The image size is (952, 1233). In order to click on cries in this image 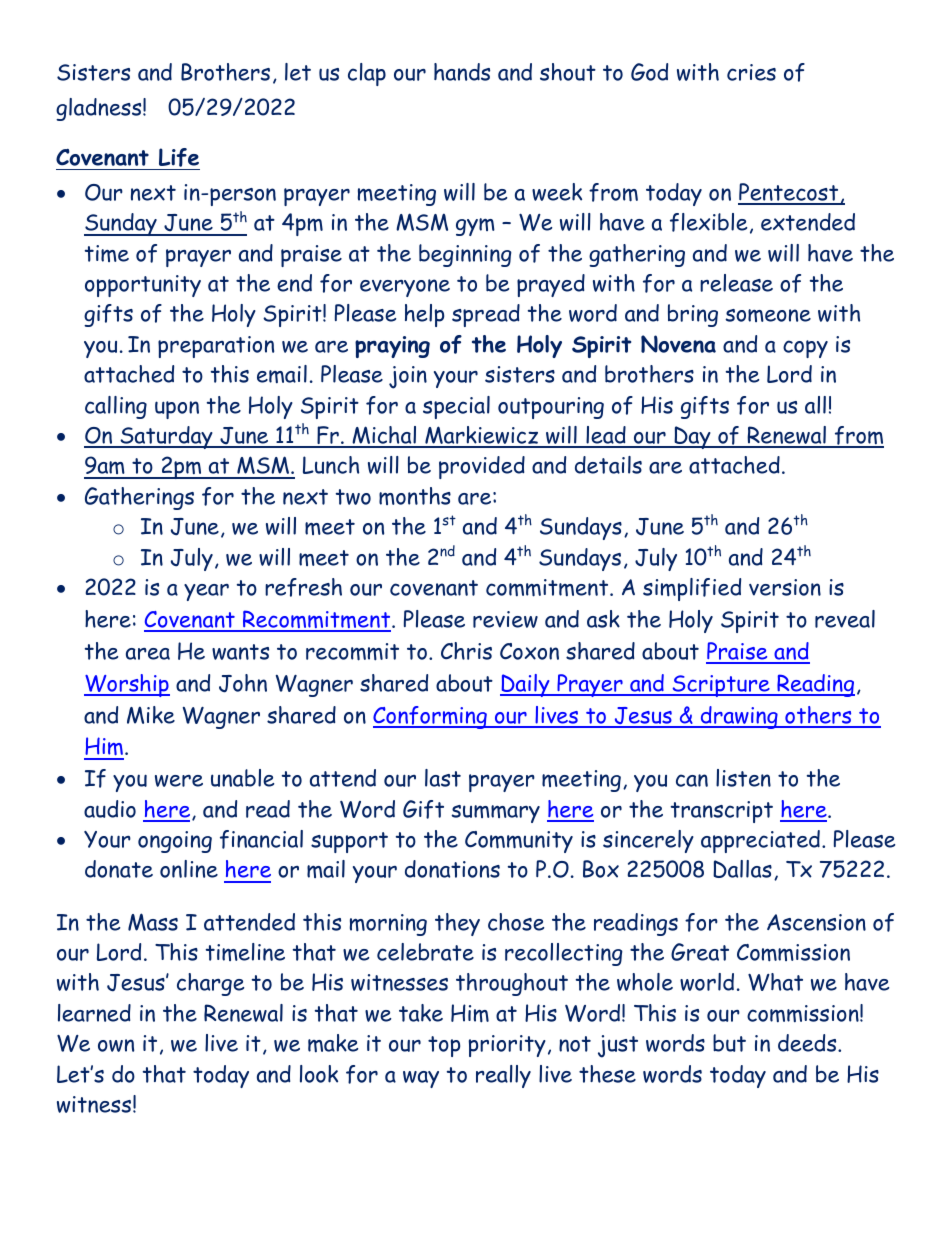, I will do `click(751, 72)`.
